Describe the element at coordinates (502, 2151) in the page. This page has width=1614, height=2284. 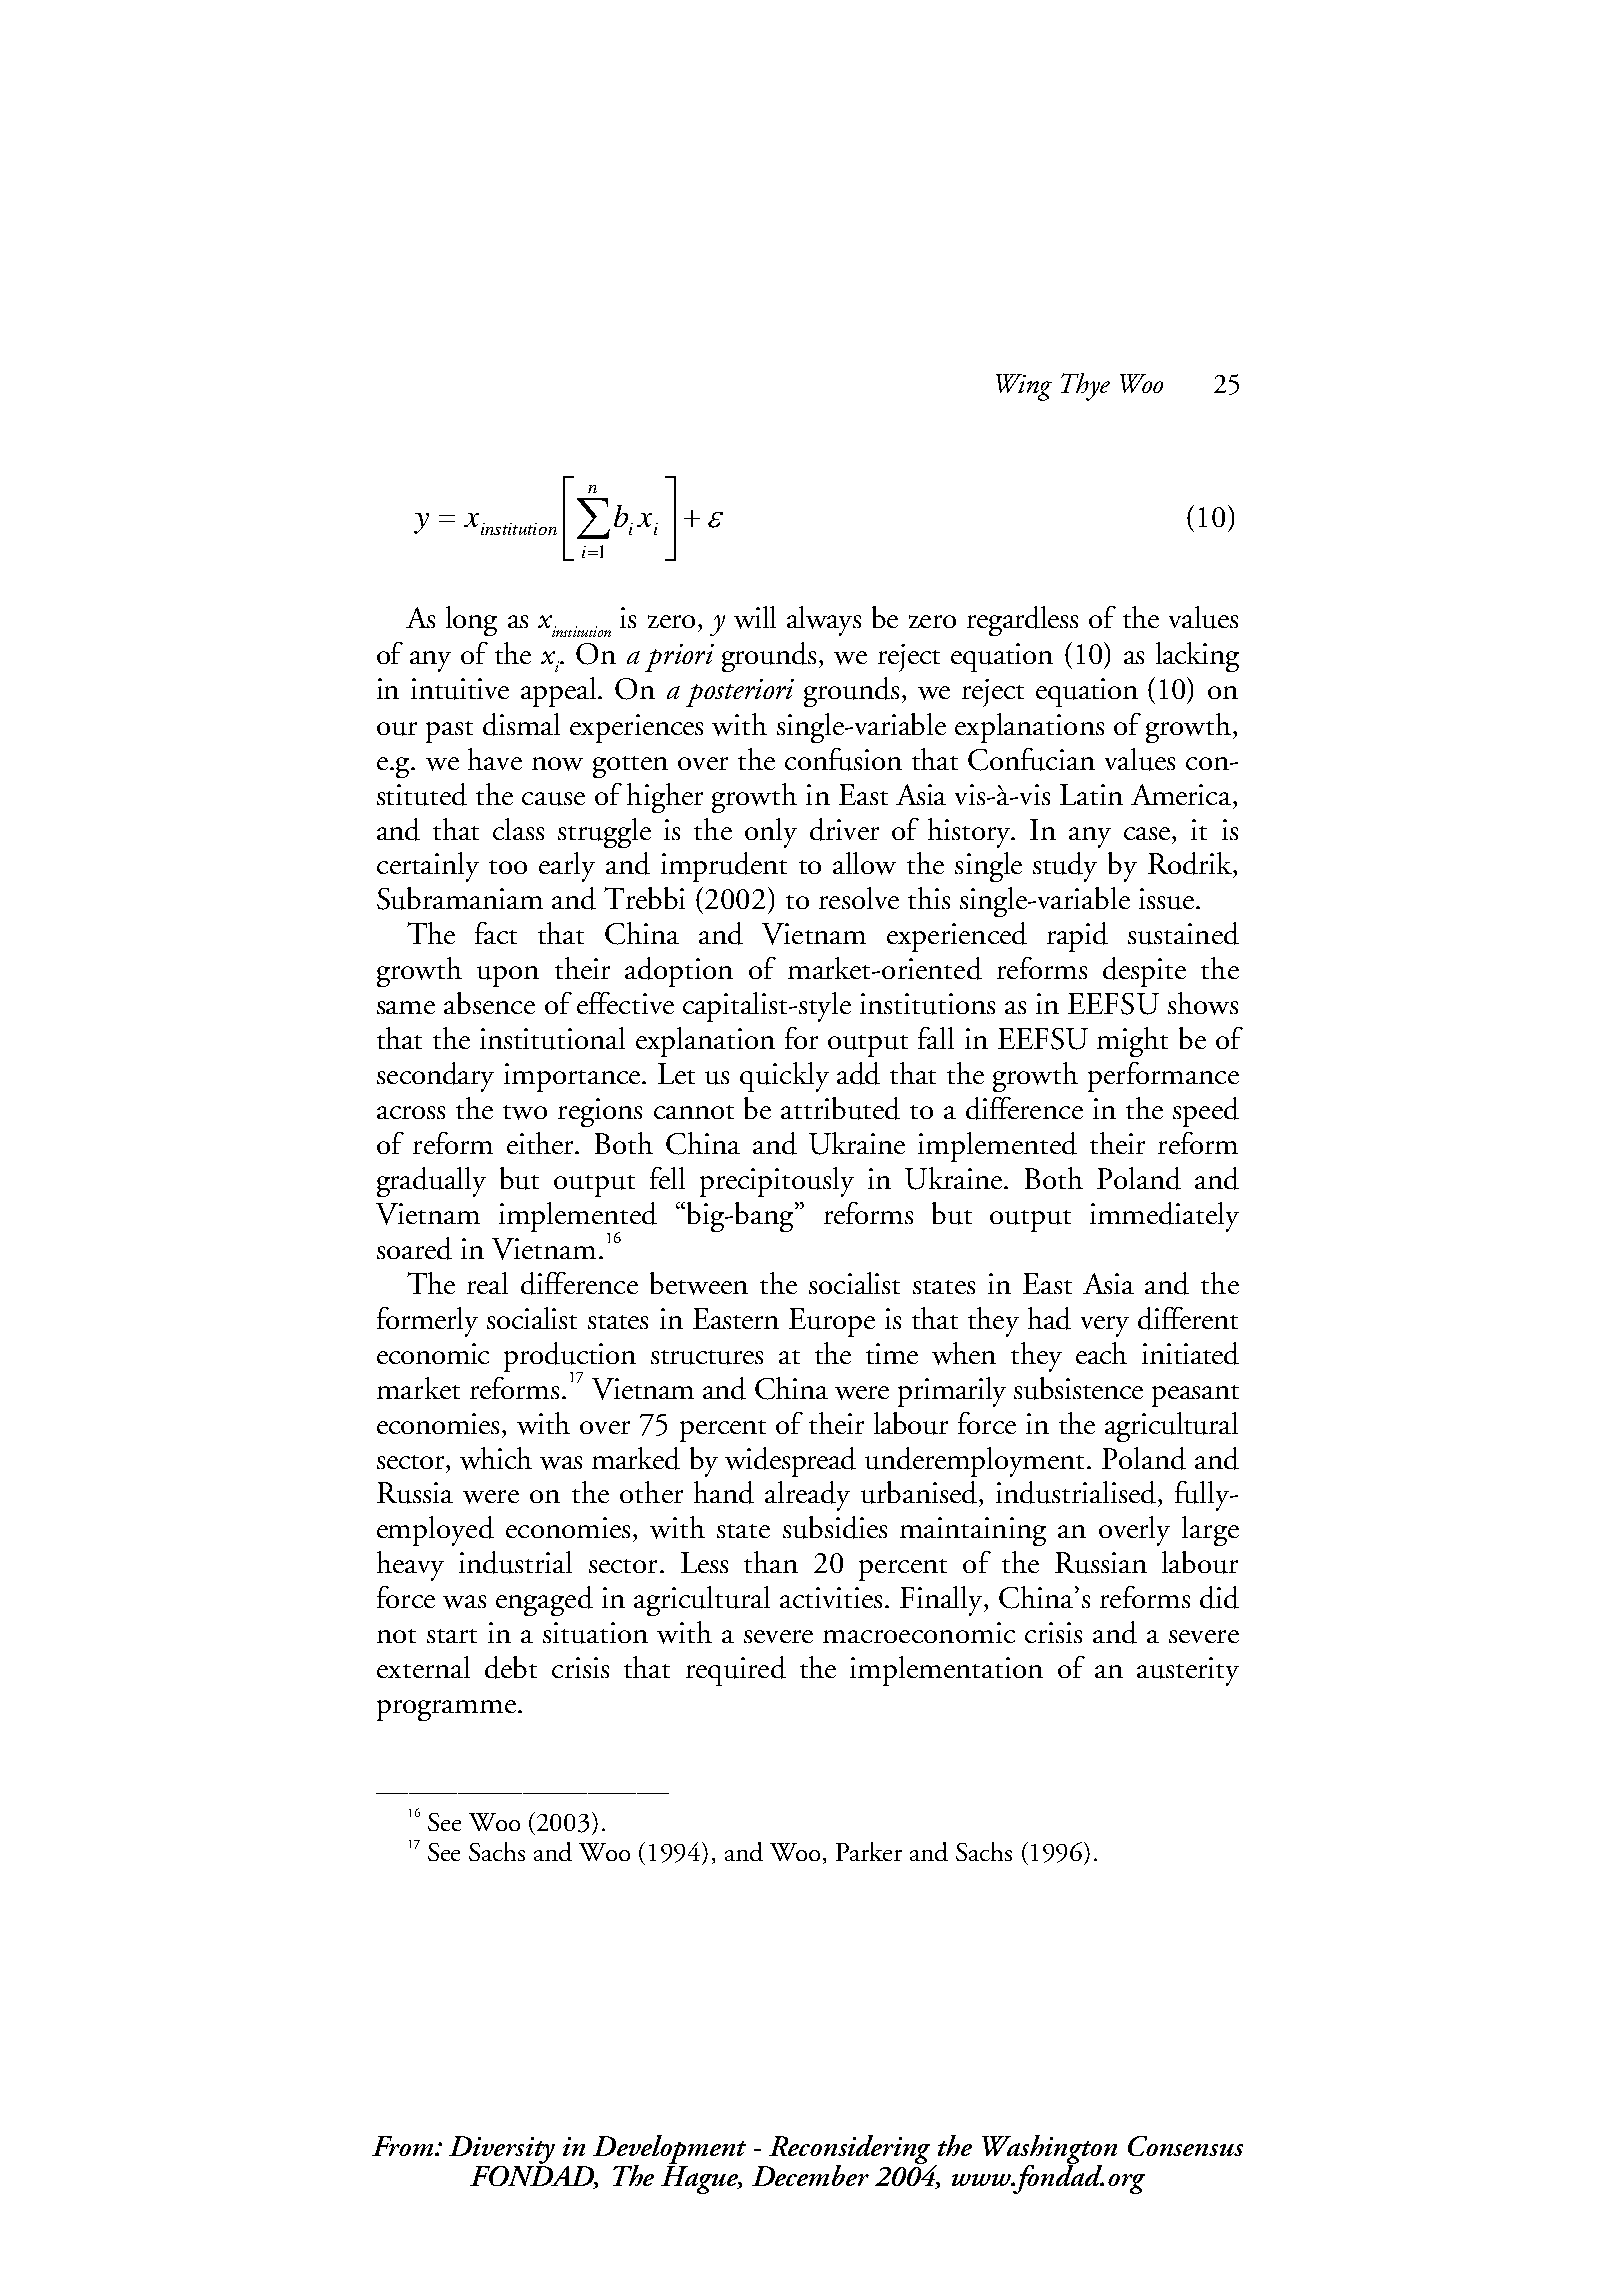
I see `Diversity` at that location.
